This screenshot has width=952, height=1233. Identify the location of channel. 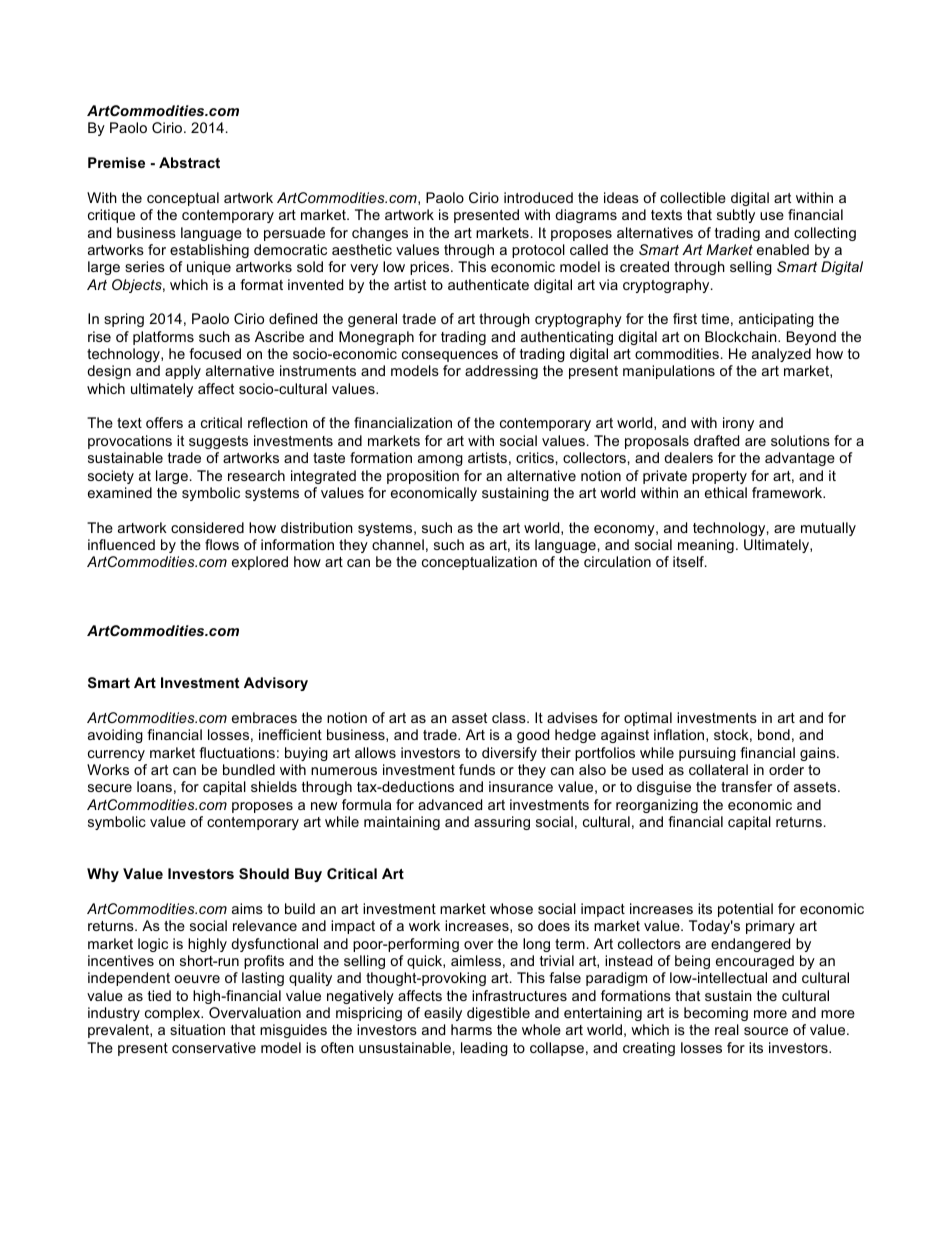
(398, 544).
